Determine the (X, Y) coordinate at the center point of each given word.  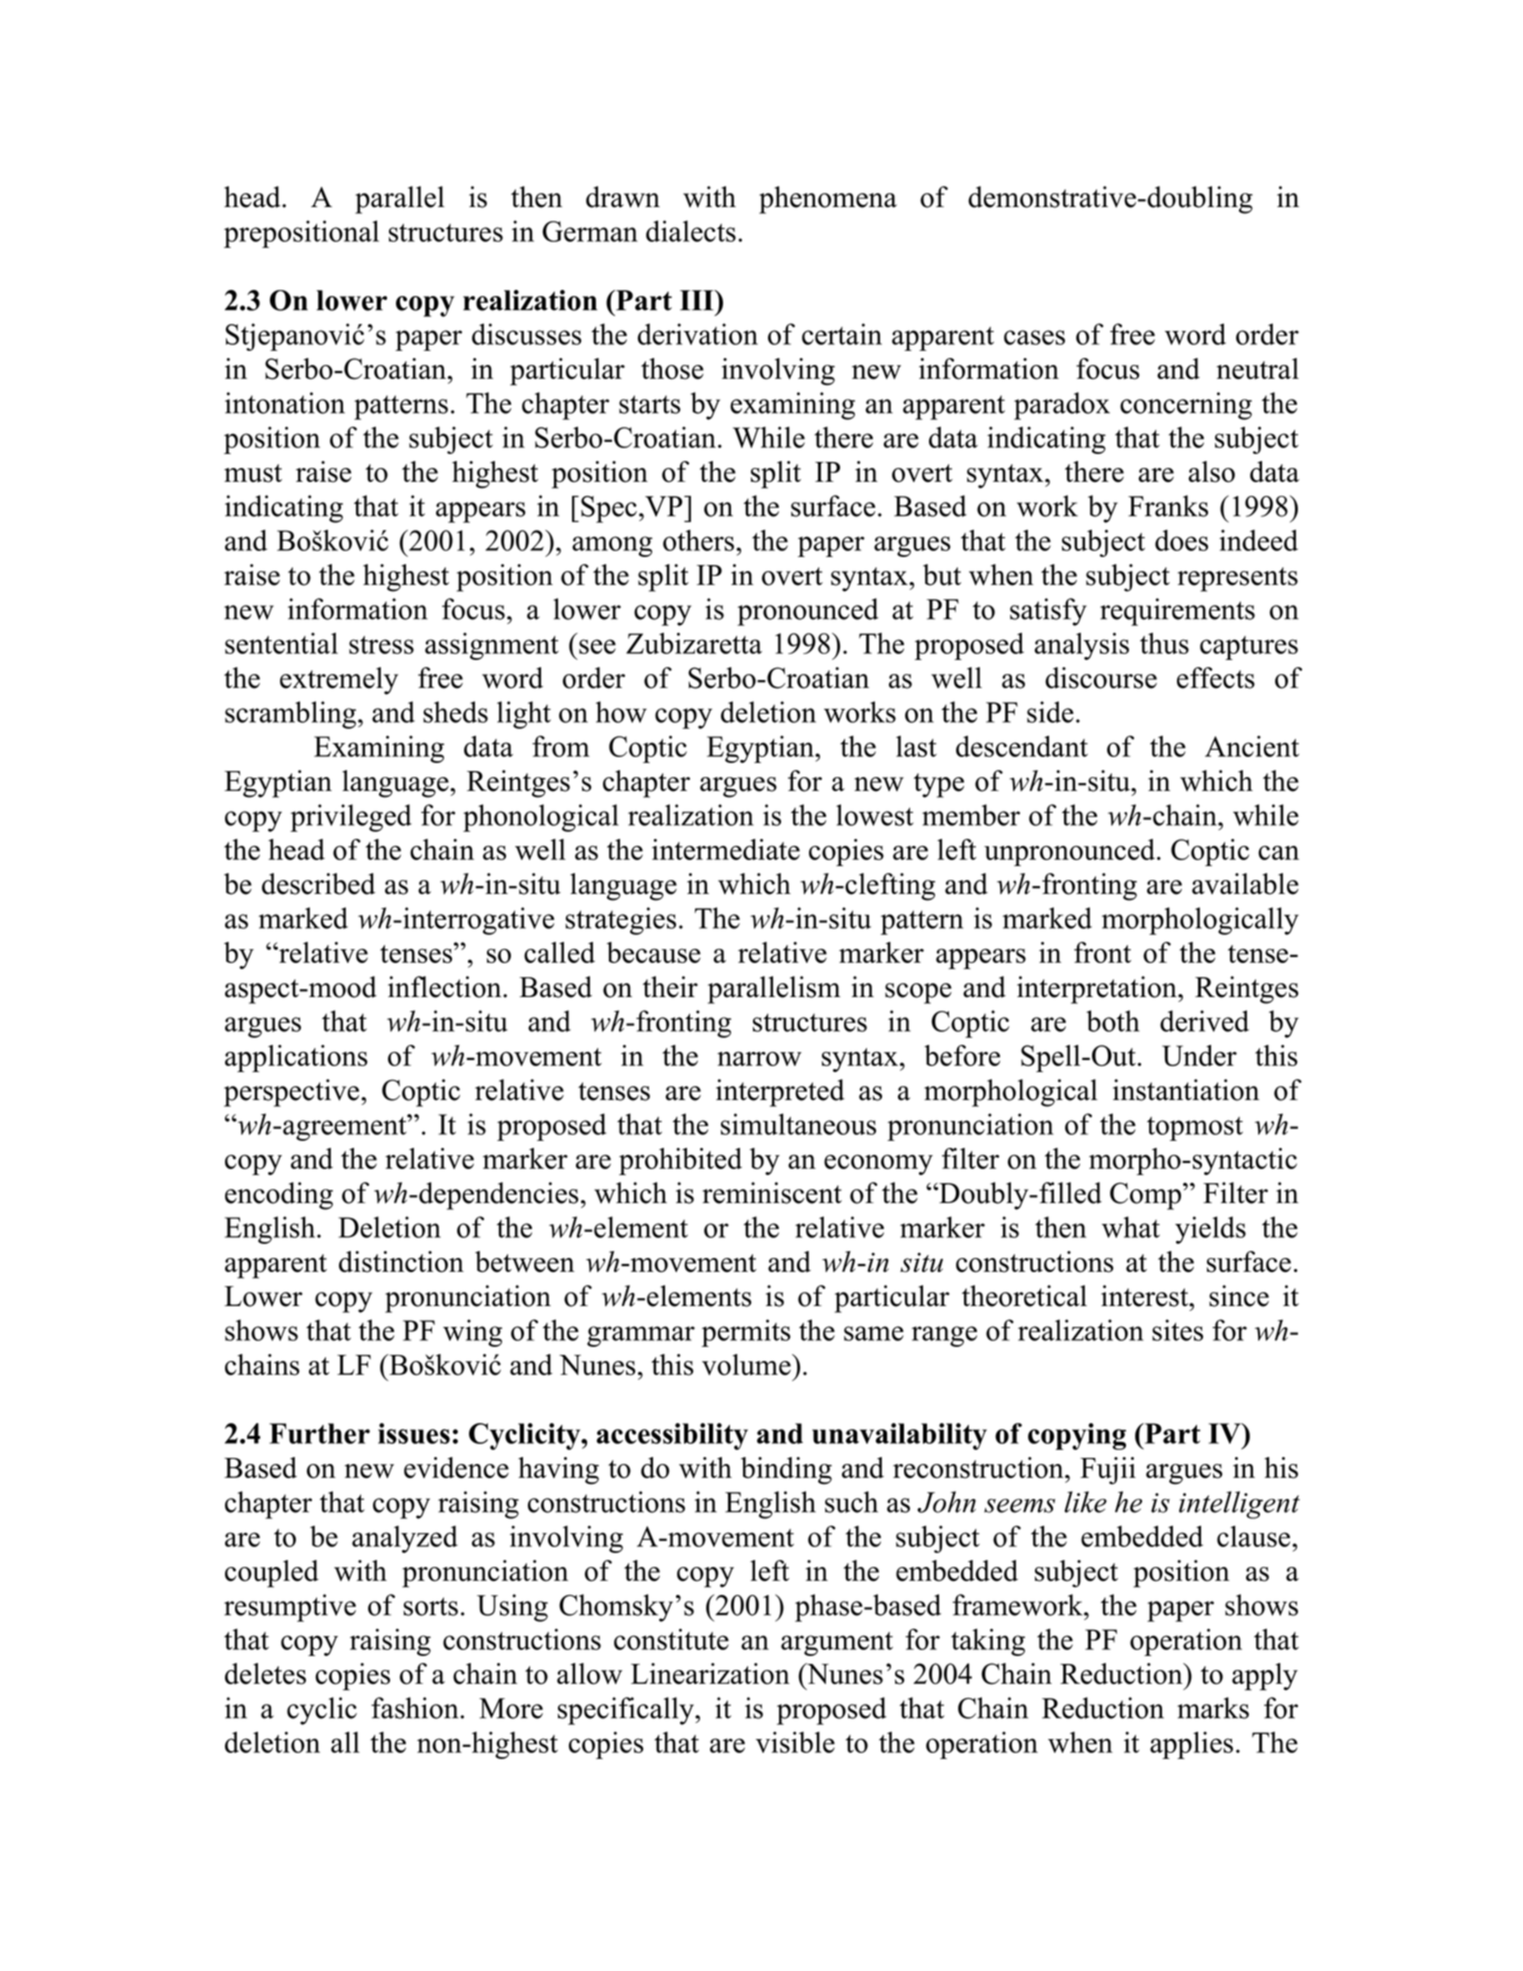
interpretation (1098, 990)
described (318, 884)
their (670, 987)
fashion (416, 1708)
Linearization (710, 1674)
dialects (691, 231)
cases (1034, 337)
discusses (527, 334)
